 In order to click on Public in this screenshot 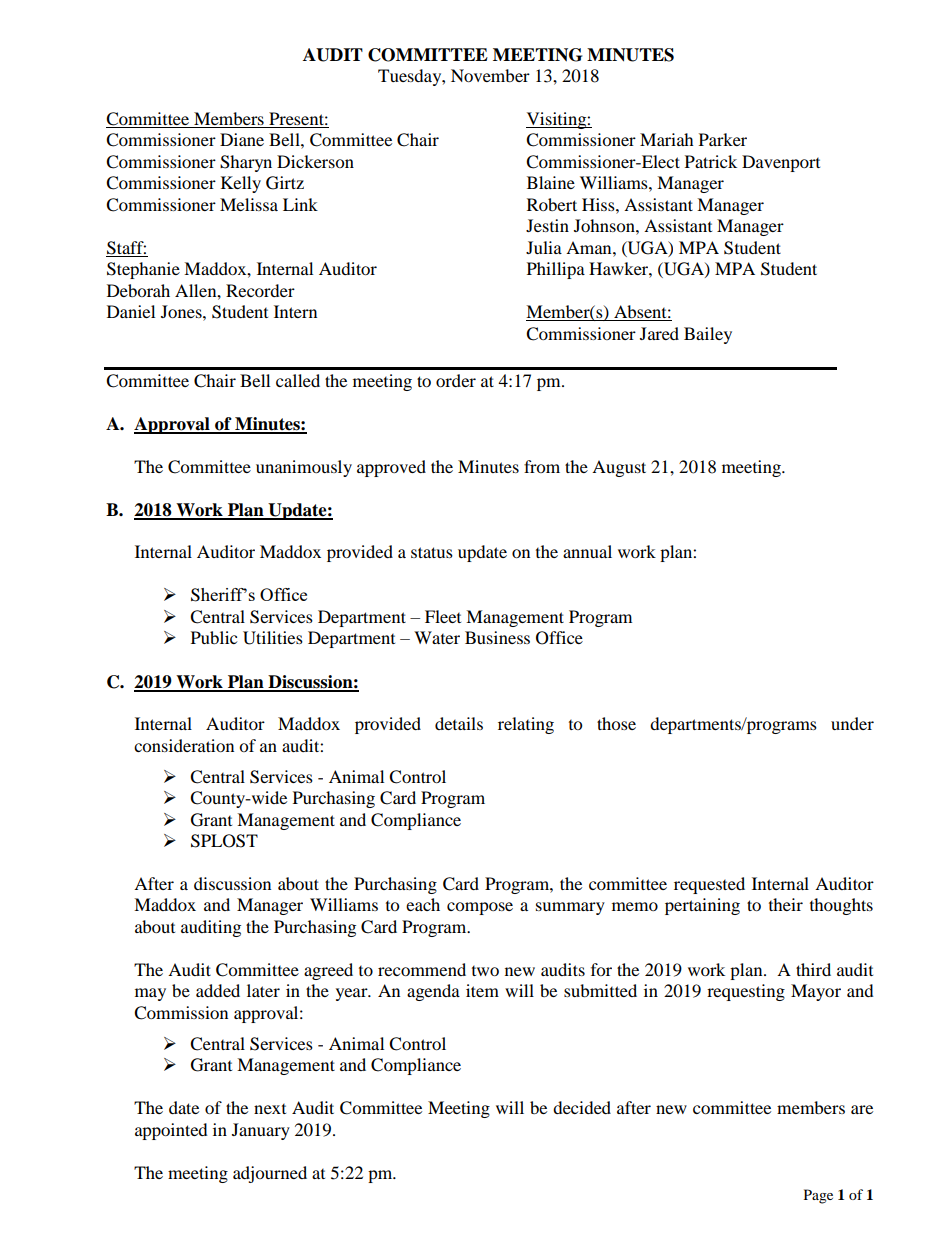, I will do `click(214, 637)`.
